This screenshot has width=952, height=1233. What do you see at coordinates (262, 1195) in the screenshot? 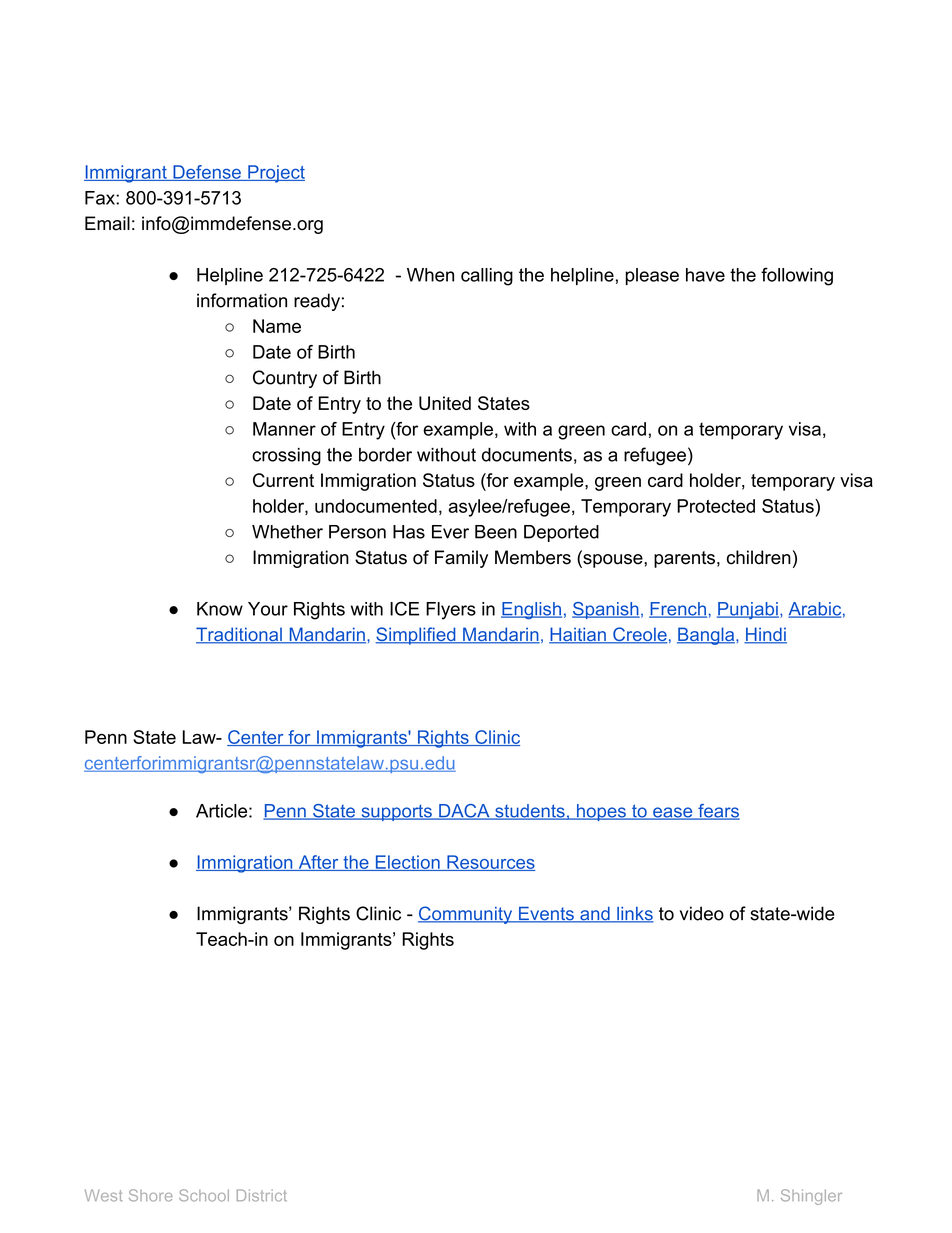
I see `District` at bounding box center [262, 1195].
